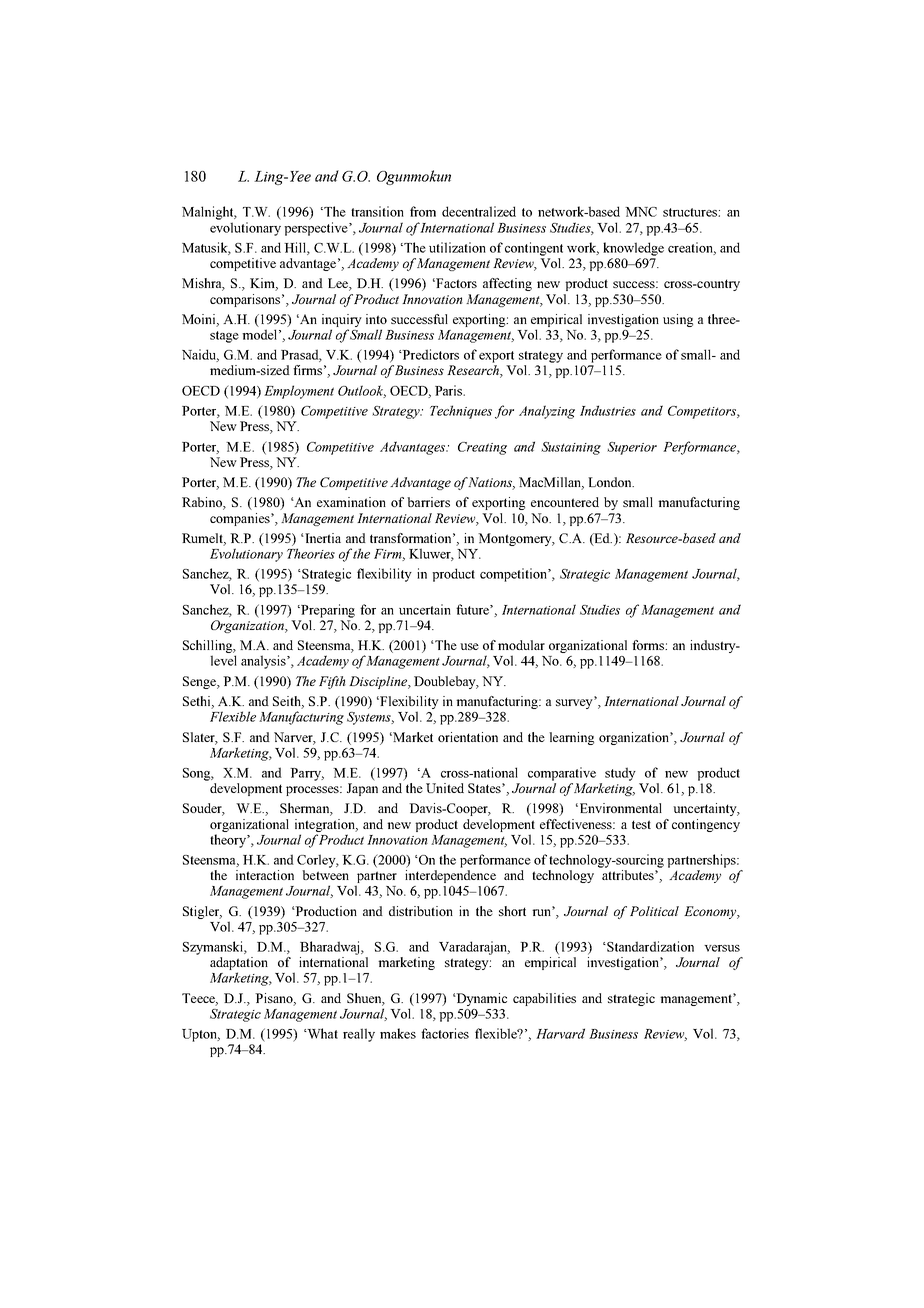 This screenshot has height=1308, width=924. What do you see at coordinates (457, 247) in the screenshot?
I see `utilization` at bounding box center [457, 247].
